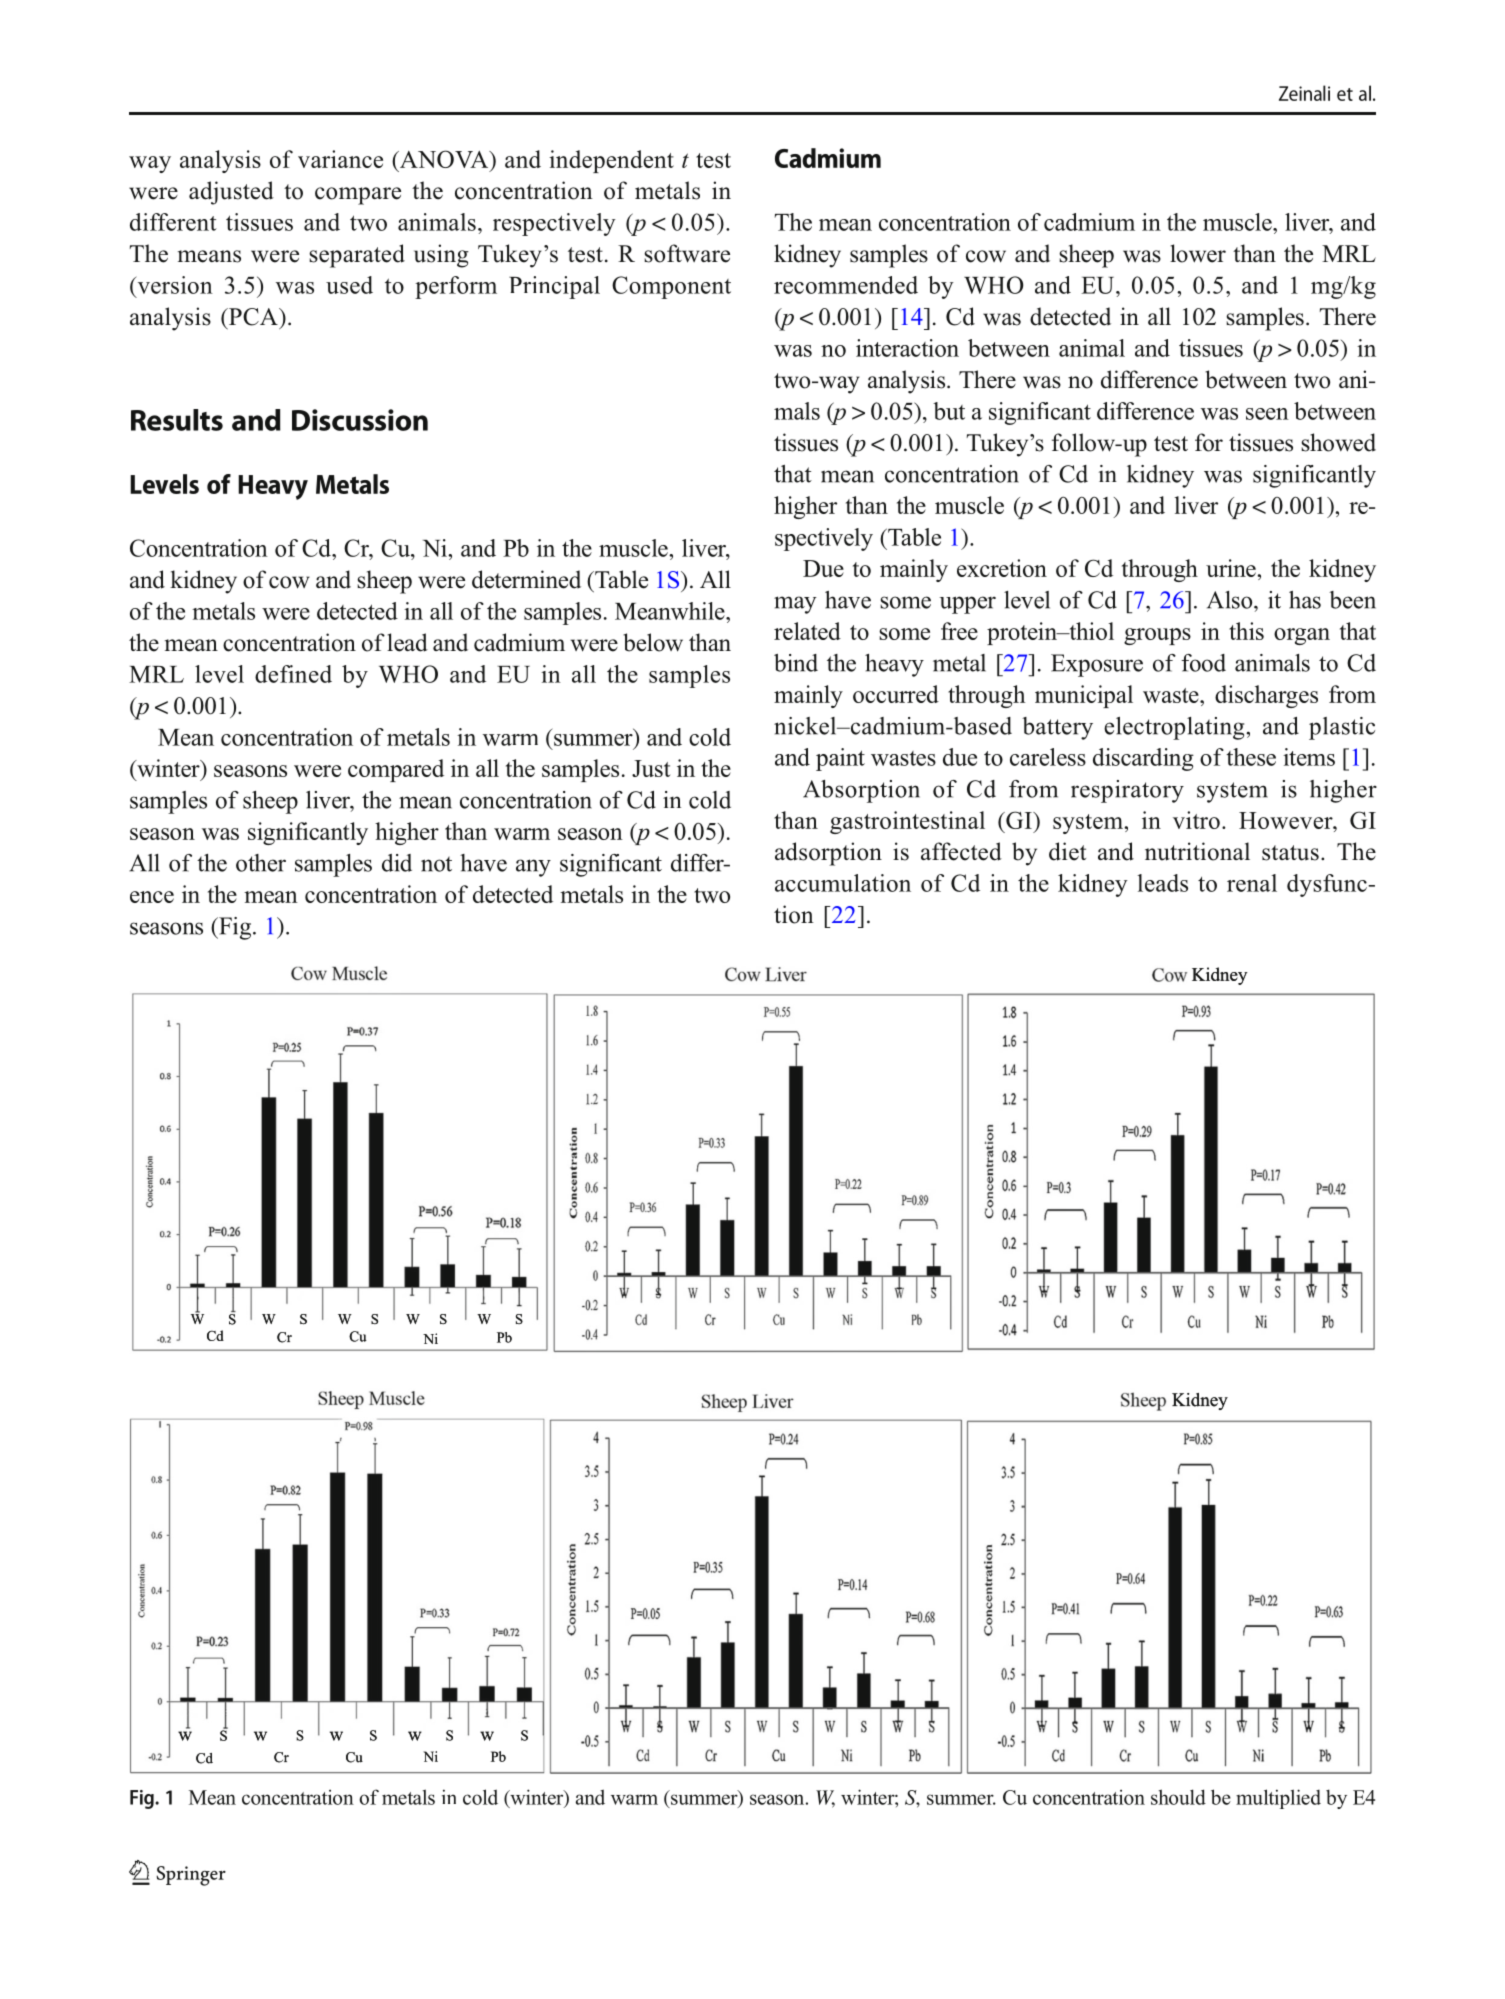 The height and width of the screenshot is (1999, 1505). What do you see at coordinates (1178, 1797) in the screenshot?
I see `should` at bounding box center [1178, 1797].
